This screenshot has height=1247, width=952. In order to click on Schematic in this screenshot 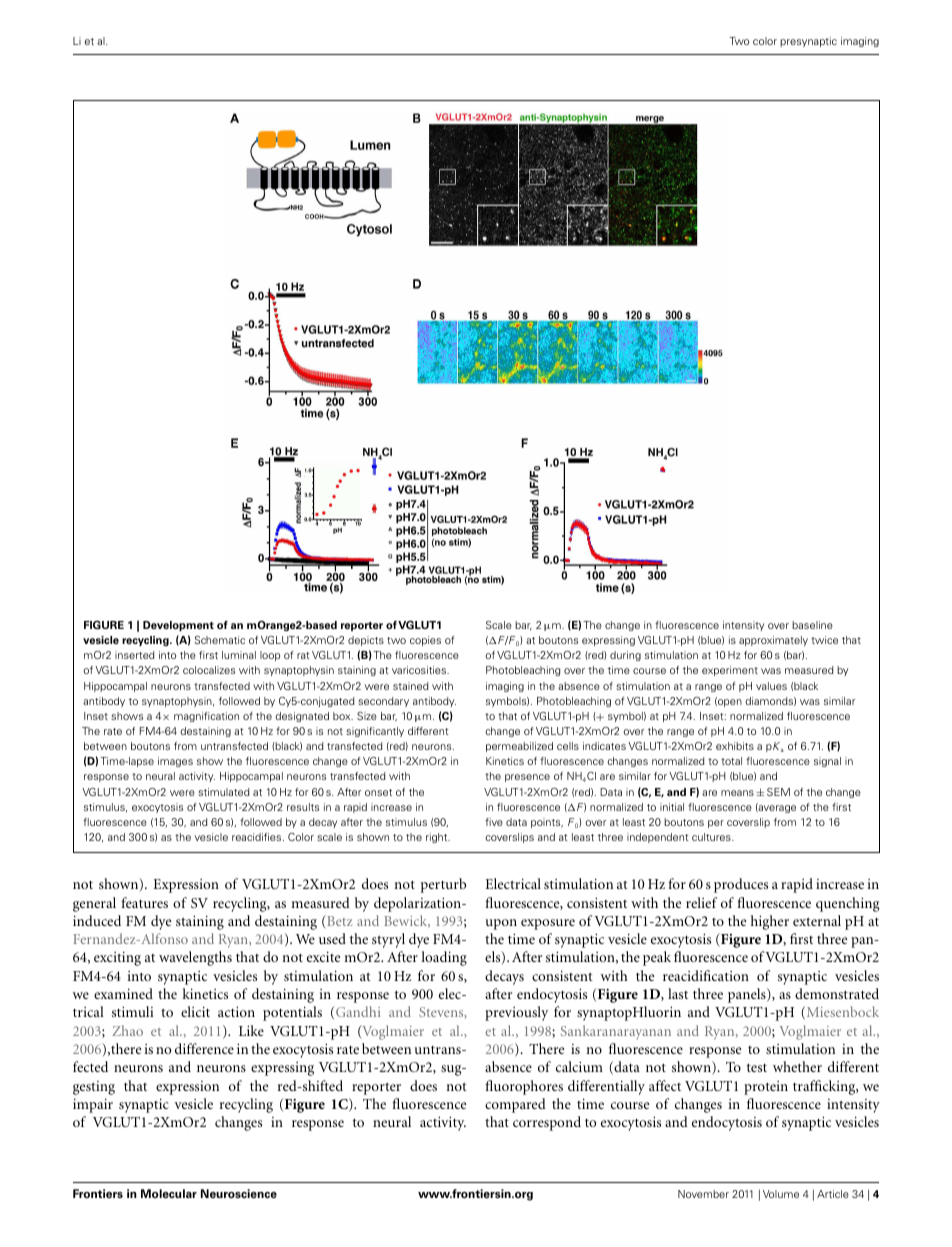, I will do `click(219, 640)`.
